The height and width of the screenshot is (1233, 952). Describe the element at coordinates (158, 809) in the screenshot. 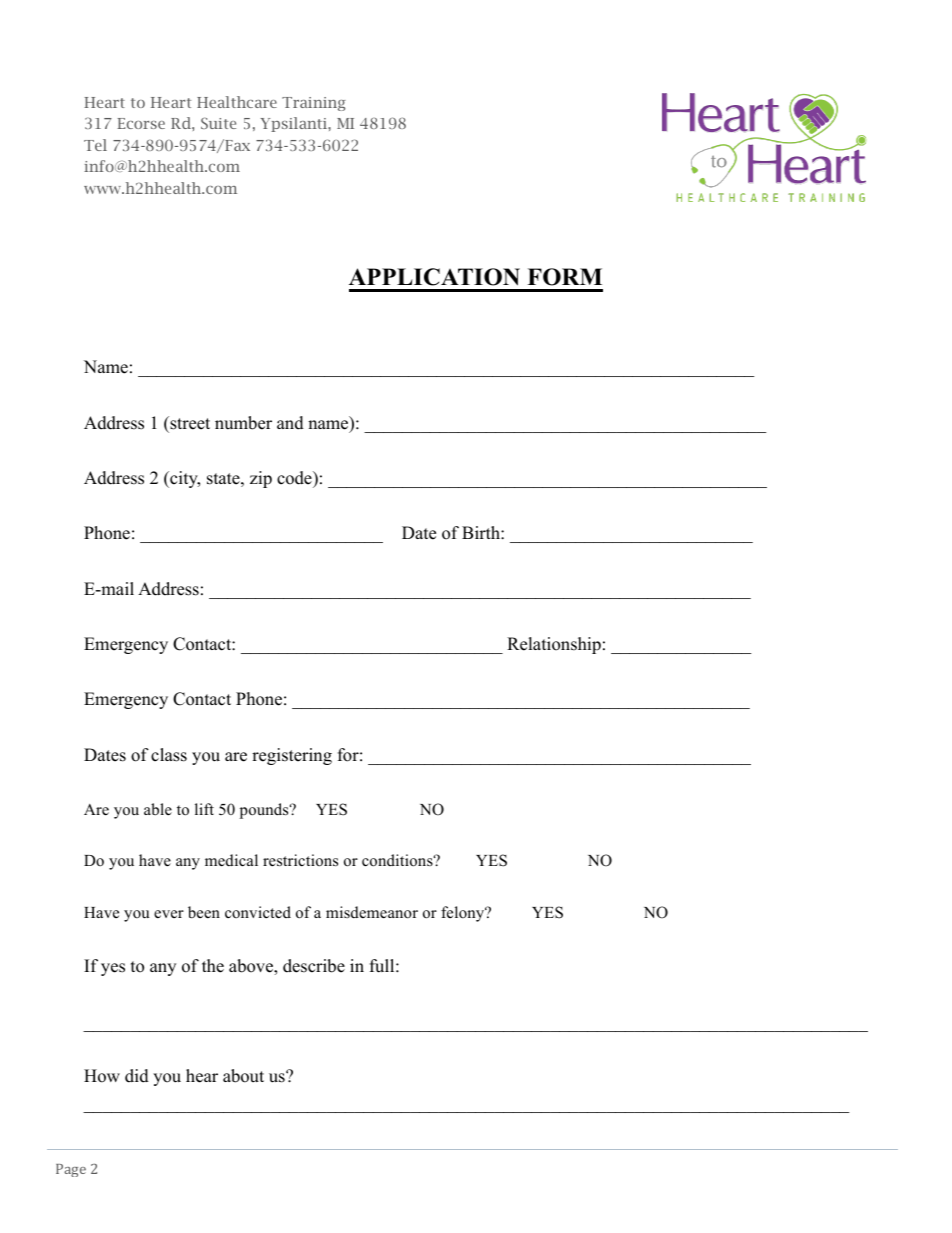

I see `able` at that location.
